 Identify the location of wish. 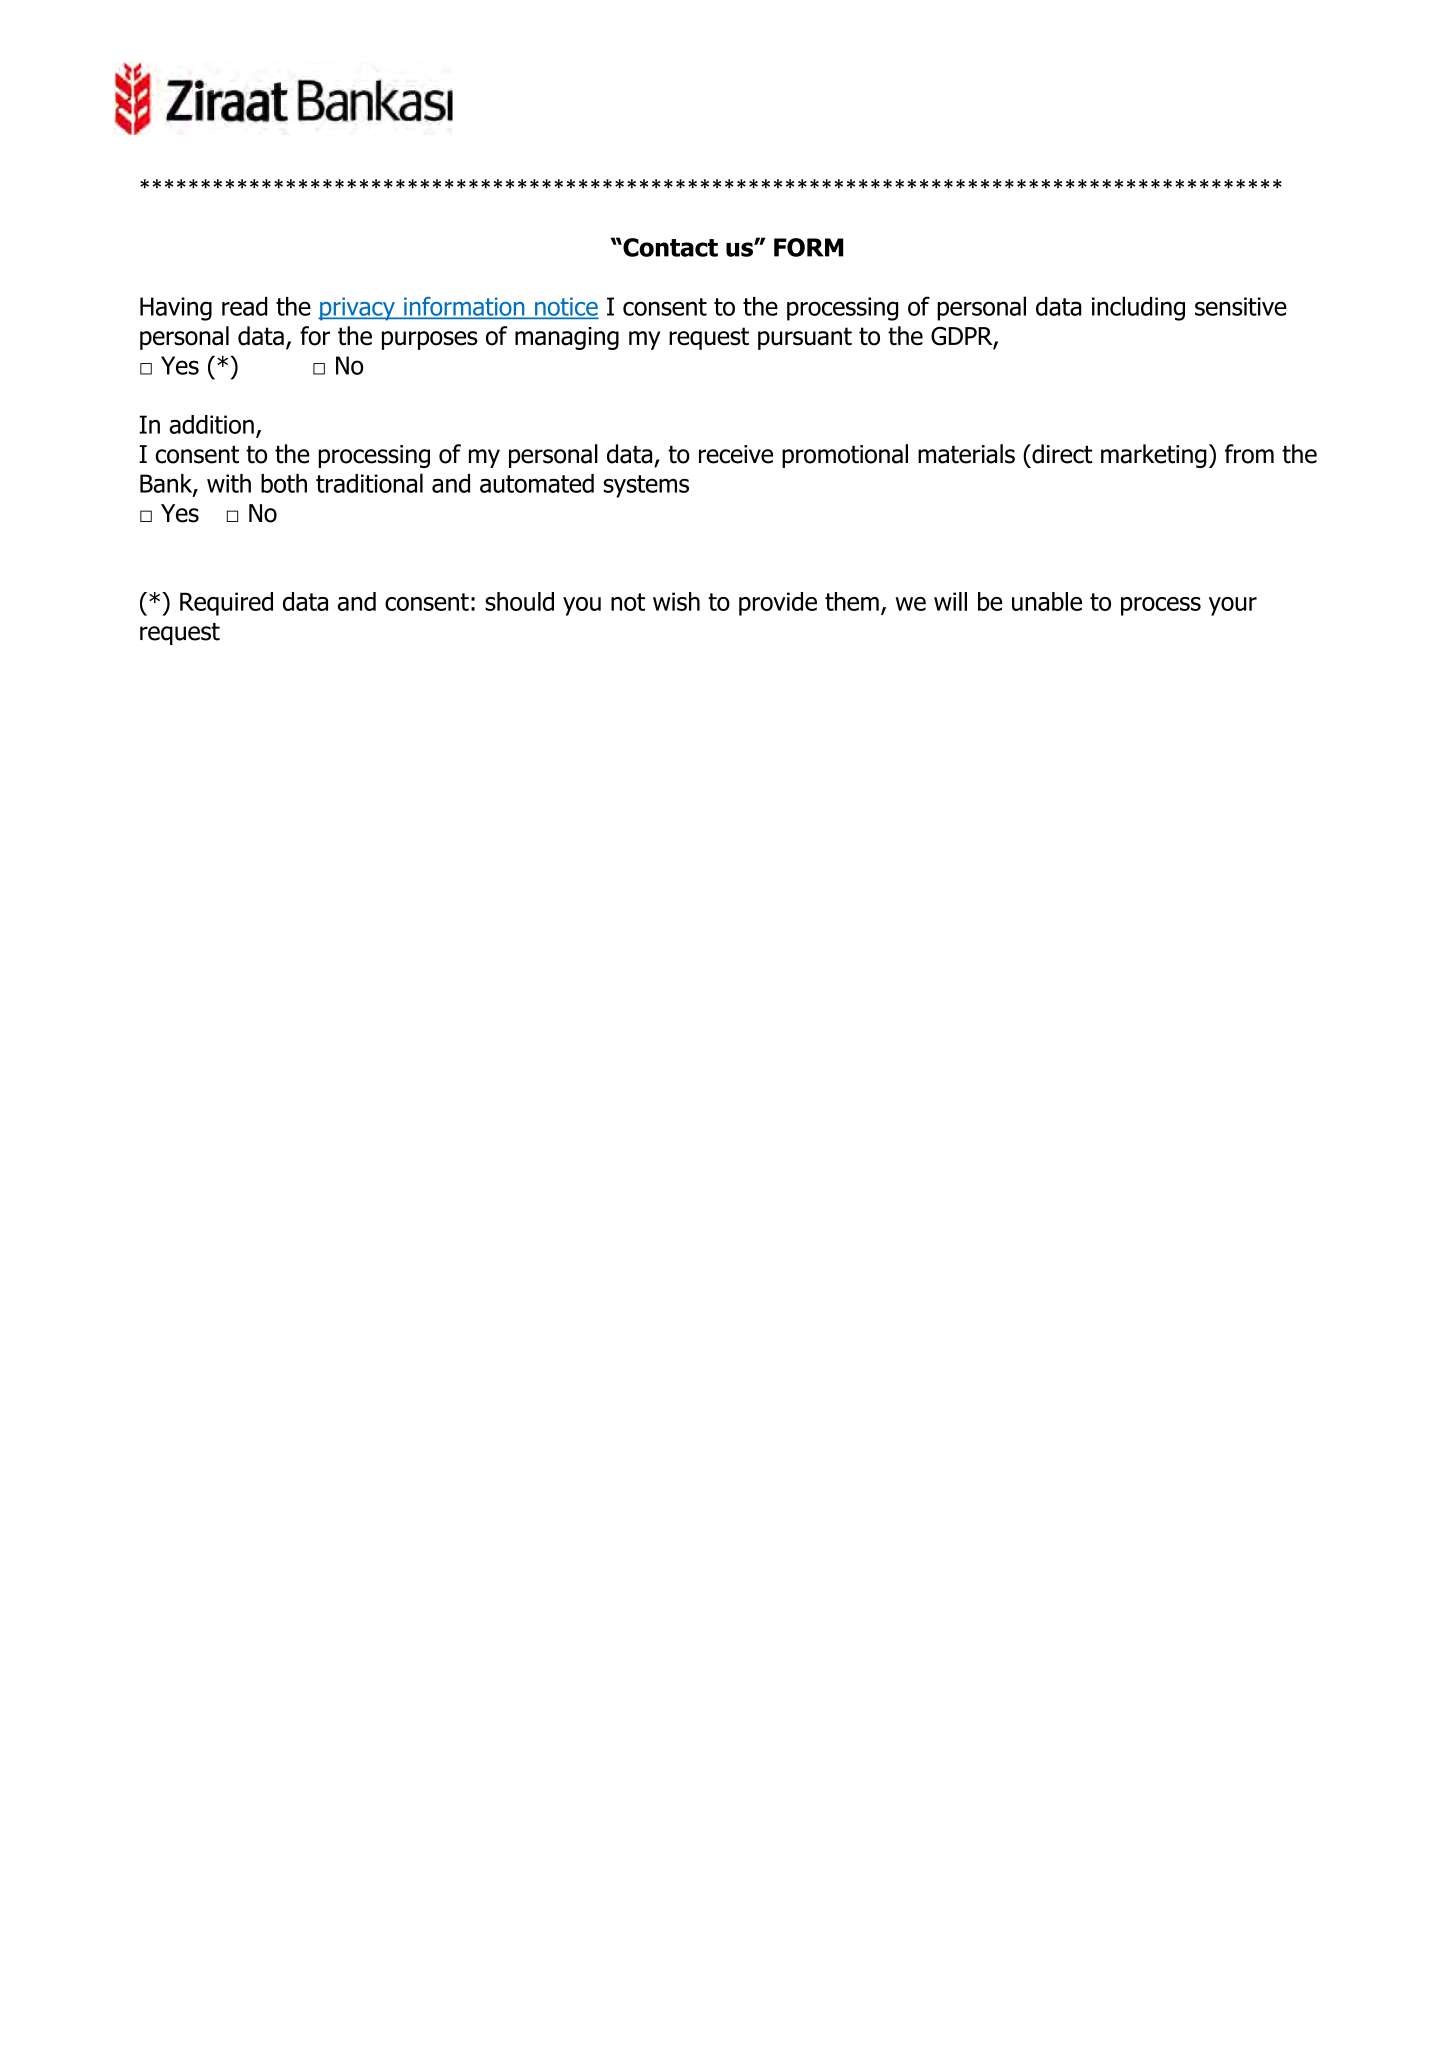
(676, 601).
